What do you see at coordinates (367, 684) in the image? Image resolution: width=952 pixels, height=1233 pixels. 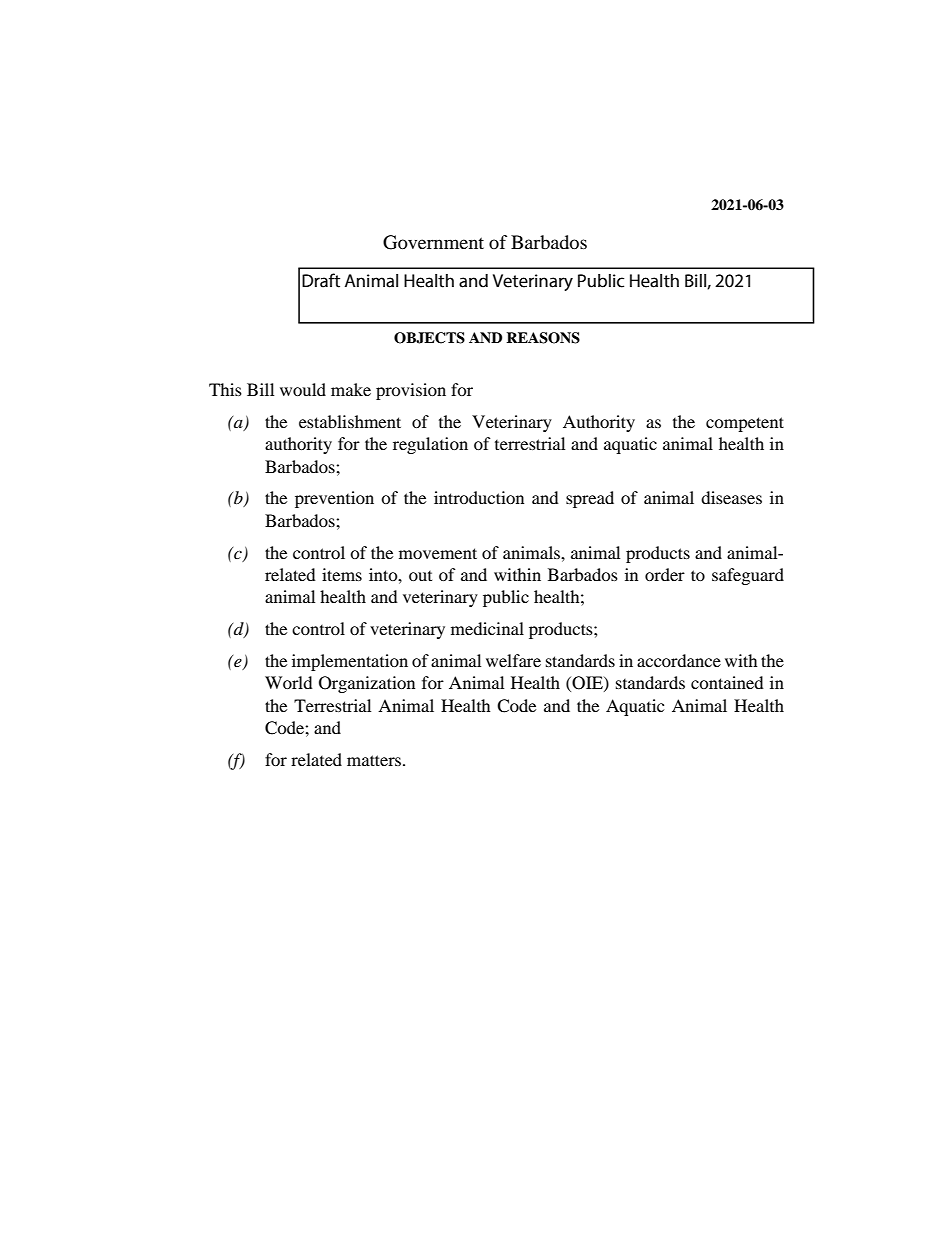 I see `Organization` at bounding box center [367, 684].
